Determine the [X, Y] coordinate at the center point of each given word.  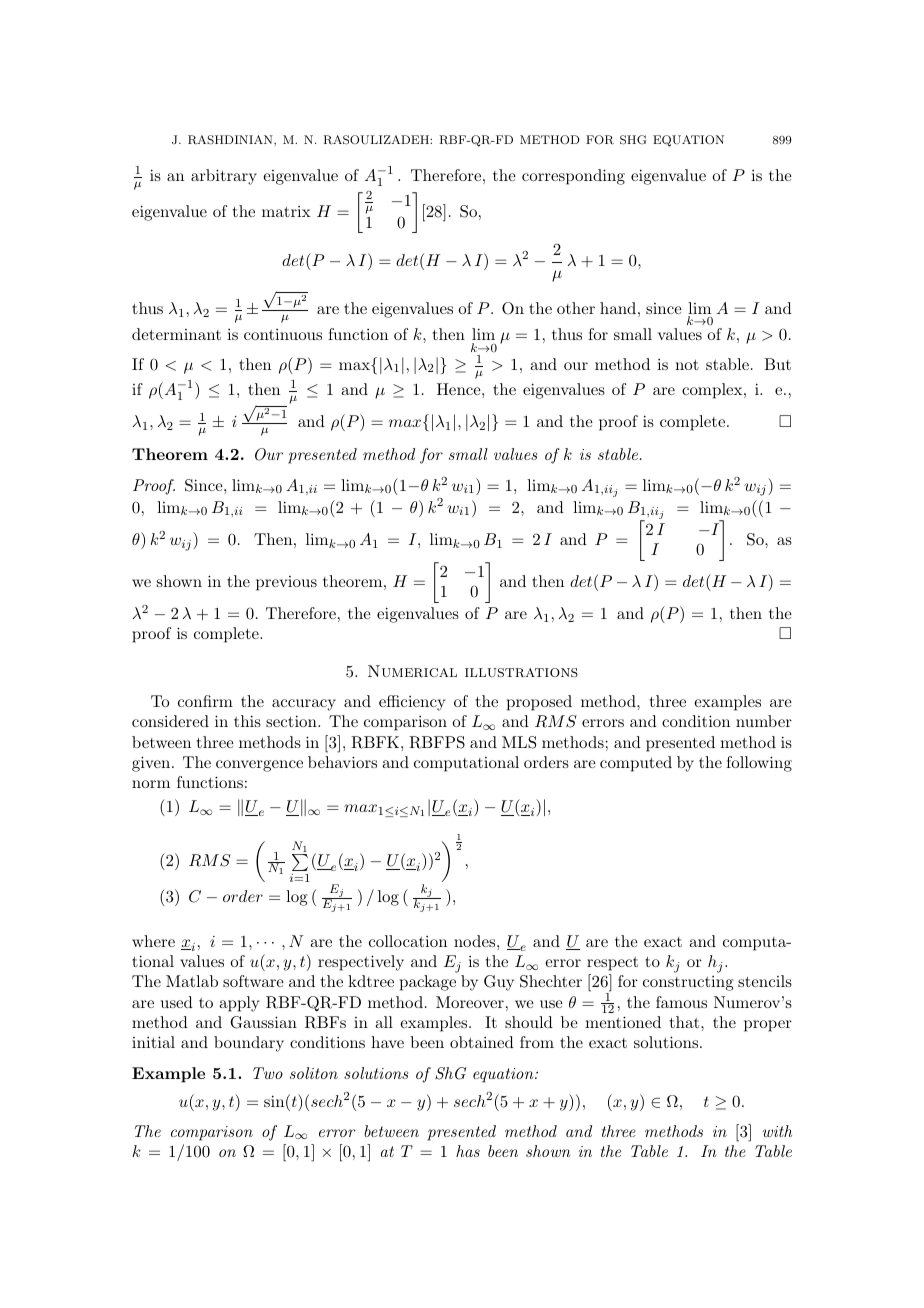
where [153, 941]
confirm [205, 701]
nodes [476, 941]
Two [268, 1073]
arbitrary [224, 177]
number [764, 721]
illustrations [521, 672]
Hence [460, 389]
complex [713, 391]
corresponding [573, 177]
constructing [688, 983]
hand [618, 308]
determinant [176, 334]
